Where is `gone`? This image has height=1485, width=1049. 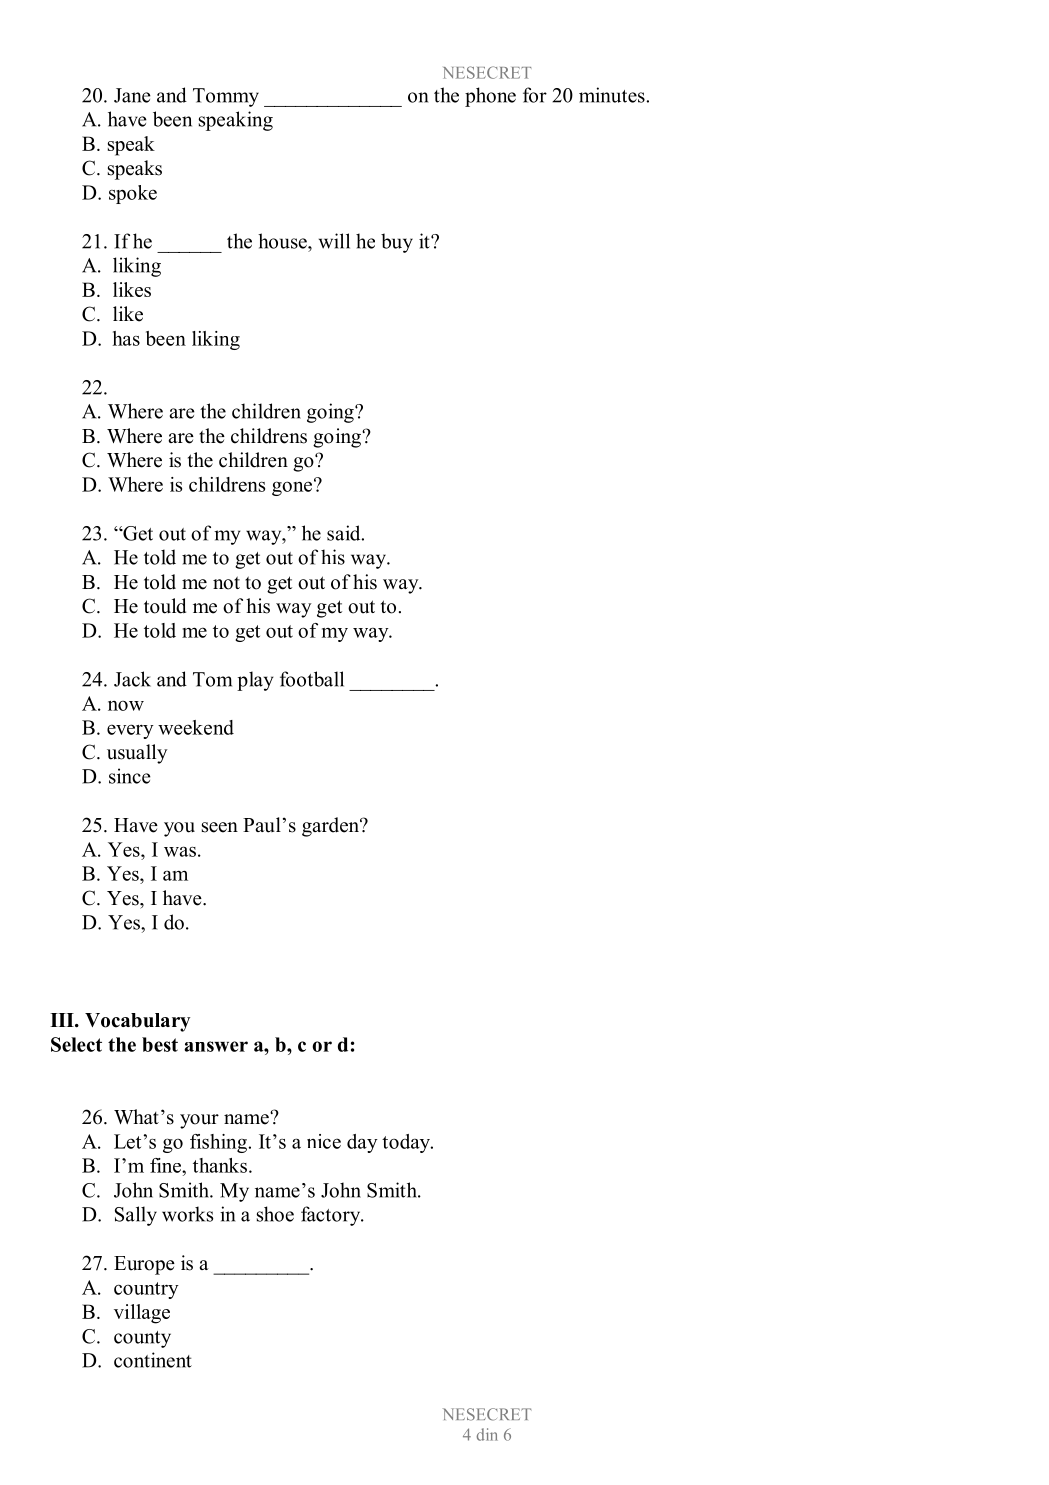 gone is located at coordinates (292, 488).
